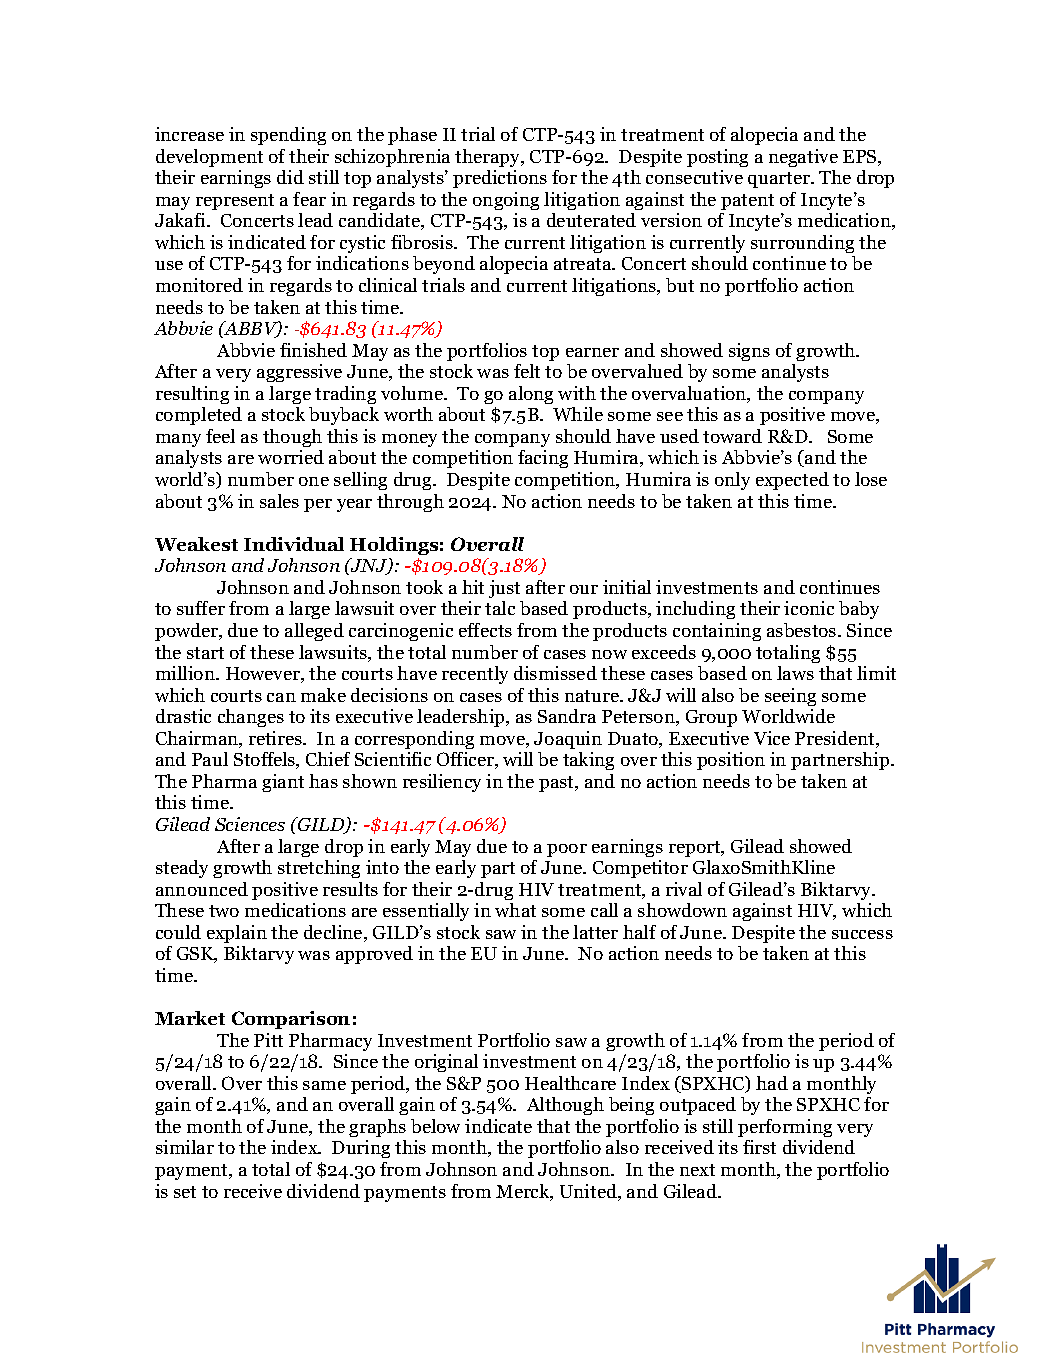  What do you see at coordinates (515, 910) in the screenshot?
I see `what` at bounding box center [515, 910].
